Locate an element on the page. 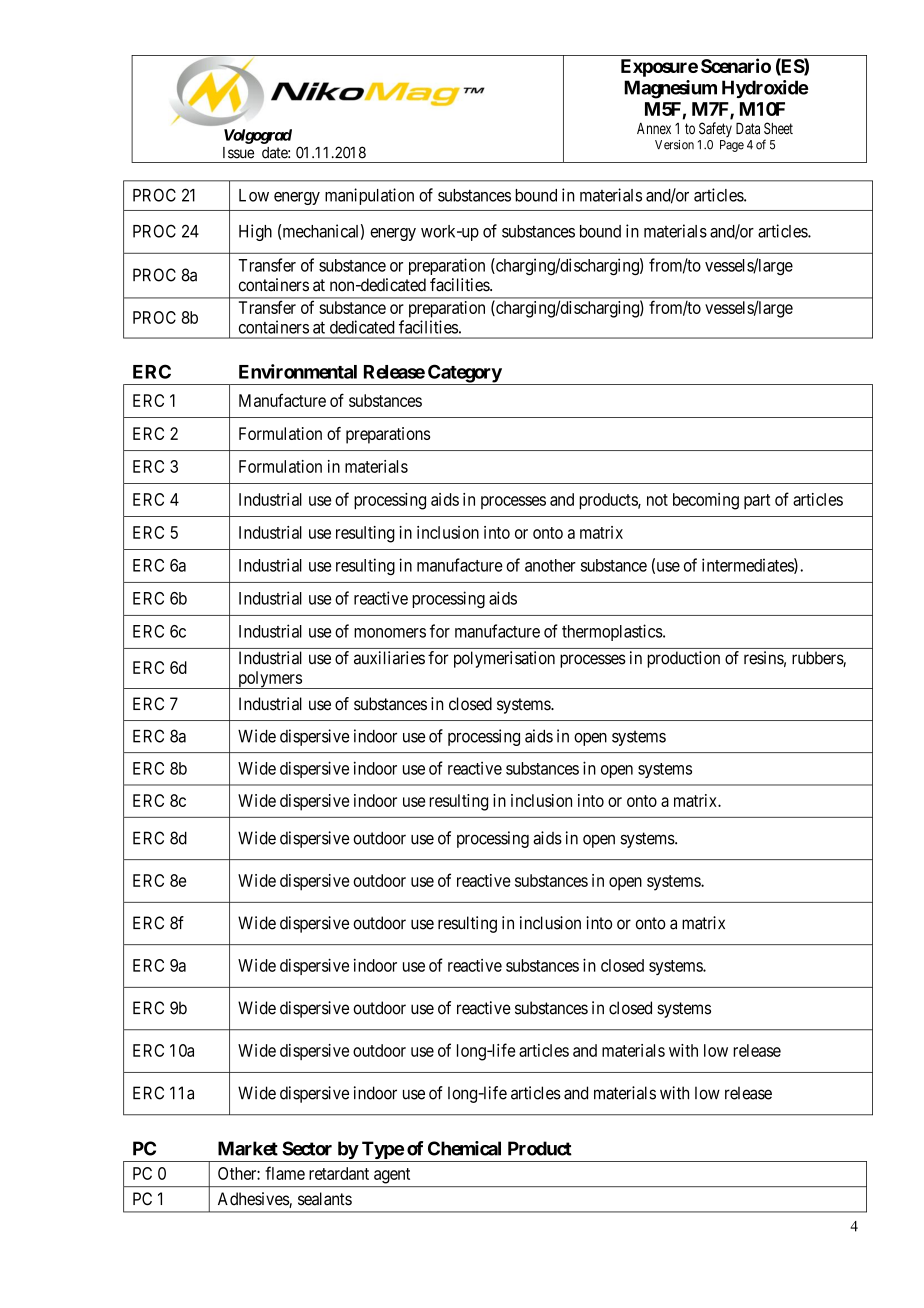  polymers is located at coordinates (269, 680).
